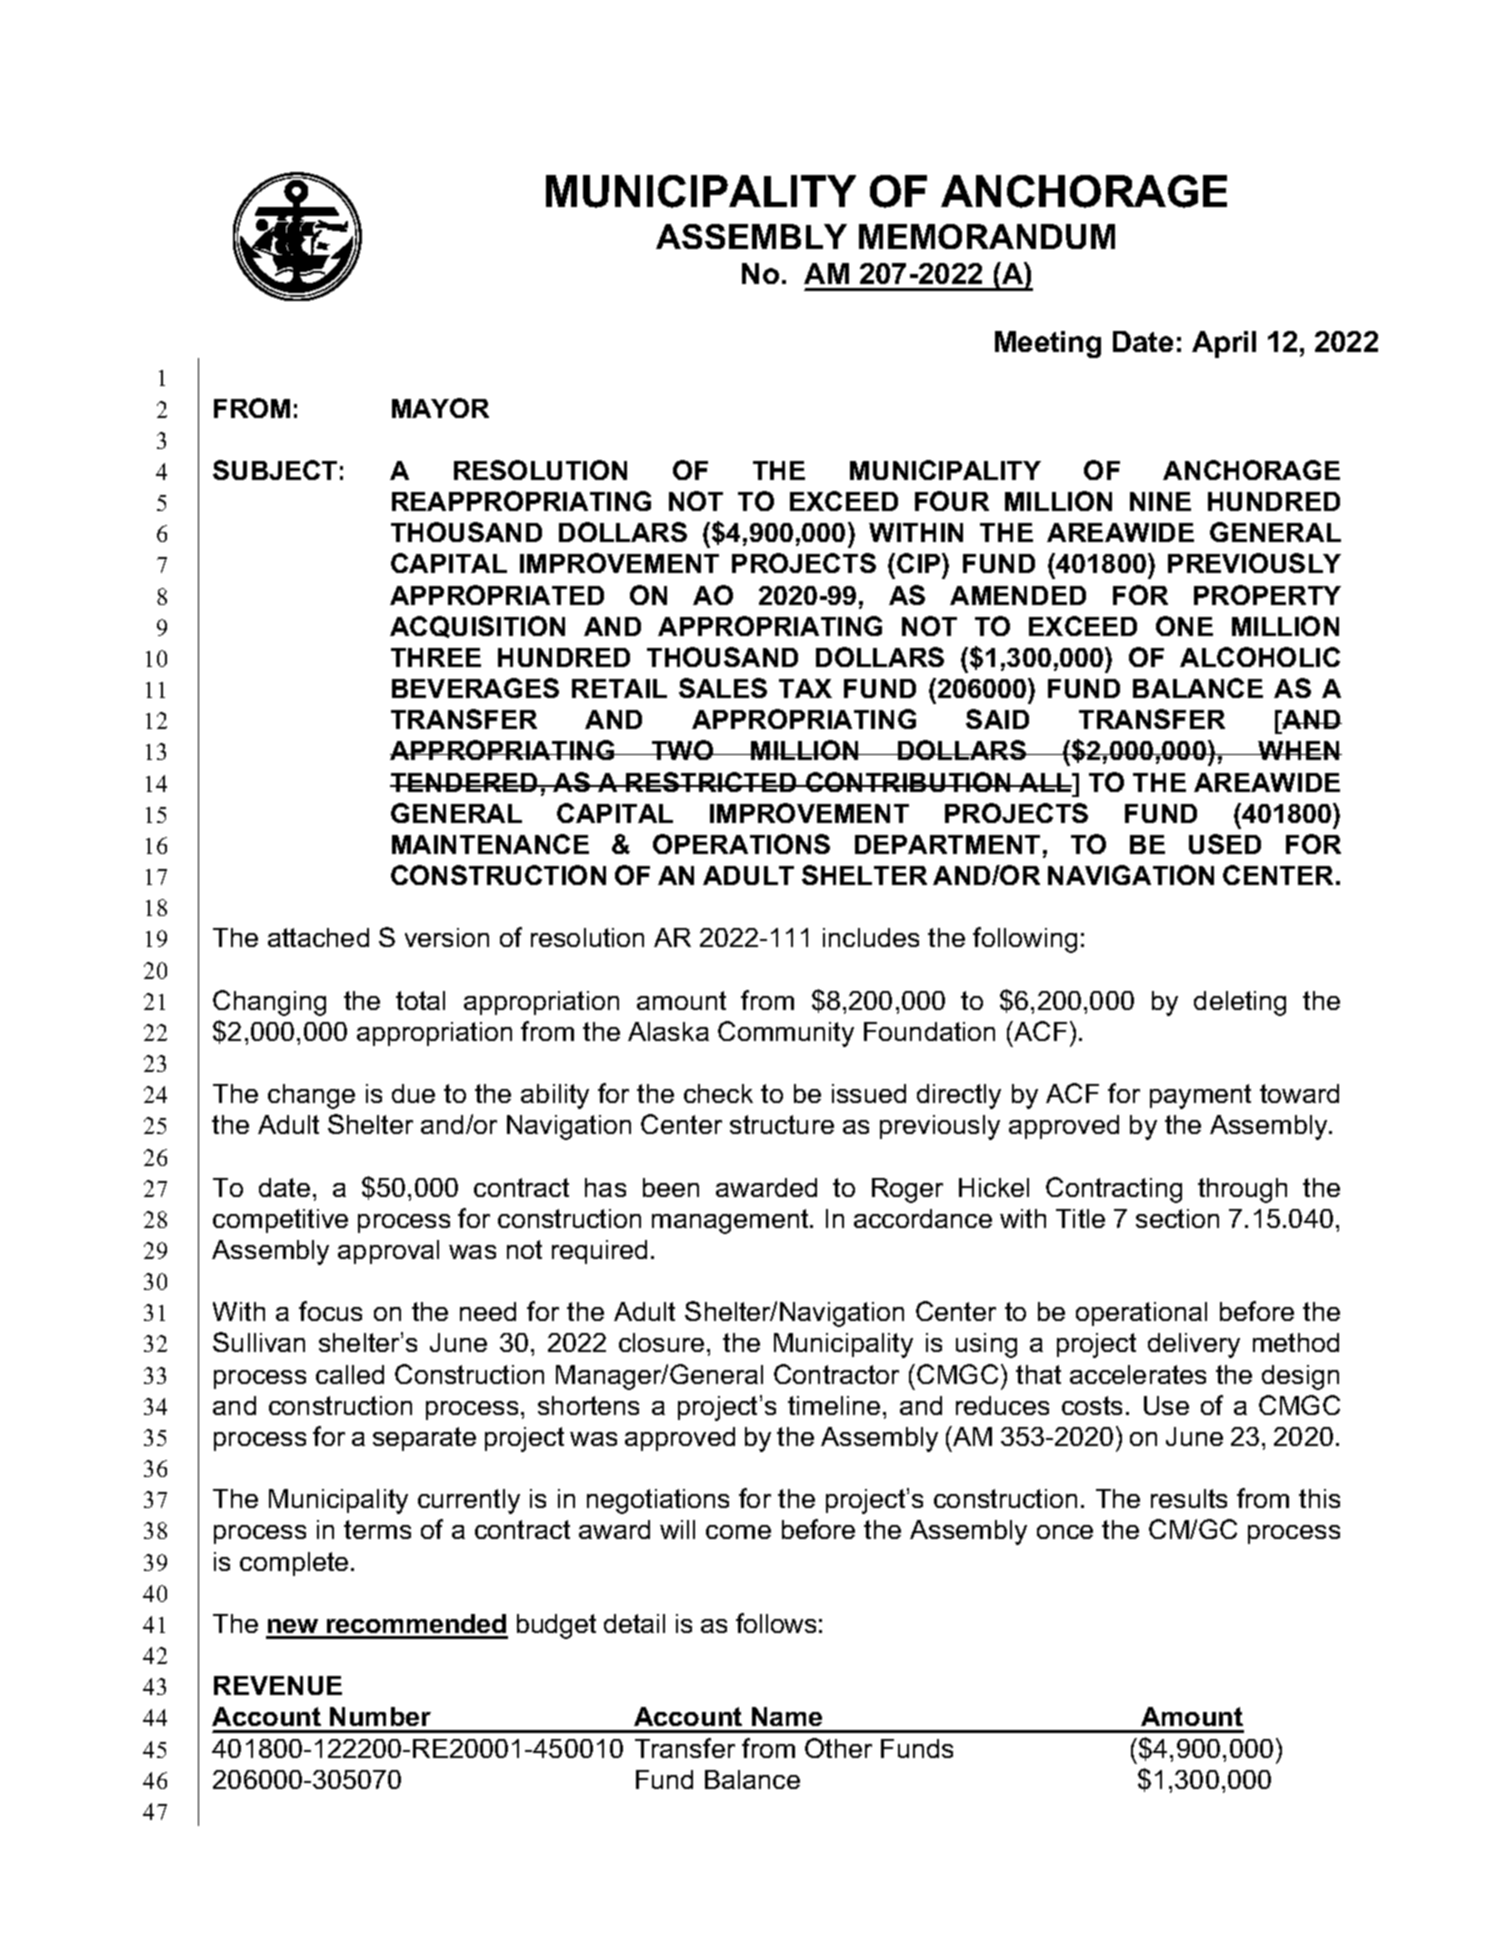 The width and height of the document is (1508, 1951). Describe the element at coordinates (440, 408) in the document. I see `MAYOR` at that location.
